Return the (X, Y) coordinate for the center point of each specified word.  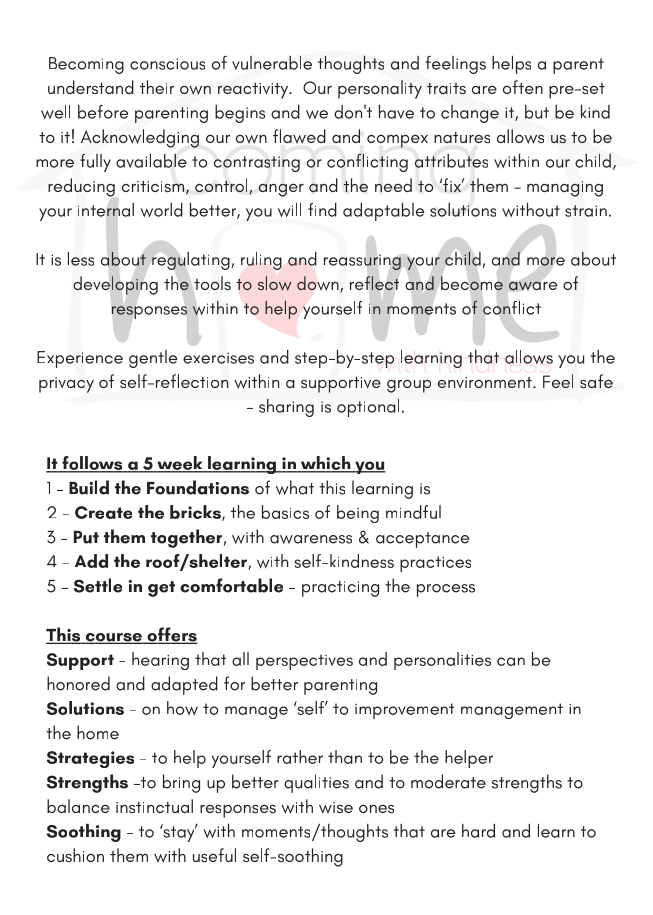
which (326, 464)
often (523, 87)
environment (486, 382)
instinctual (154, 806)
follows (92, 464)
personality (380, 89)
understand (91, 87)
